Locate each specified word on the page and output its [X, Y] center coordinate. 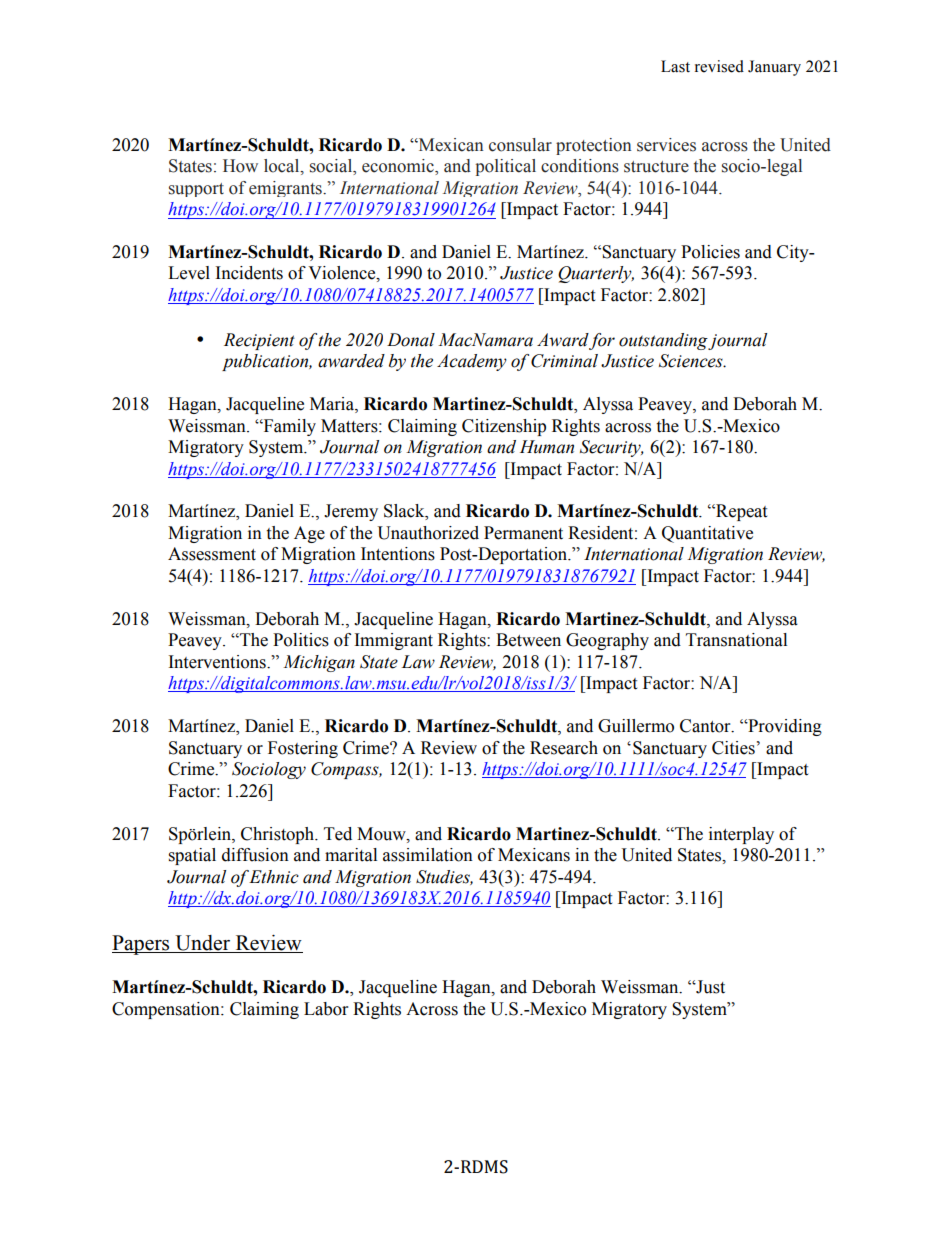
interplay [741, 835]
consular [520, 145]
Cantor [706, 726]
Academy [472, 362]
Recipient [259, 341]
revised [719, 66]
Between [528, 640]
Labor [326, 1009]
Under [203, 944]
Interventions [218, 662]
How [240, 166]
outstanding [664, 341]
